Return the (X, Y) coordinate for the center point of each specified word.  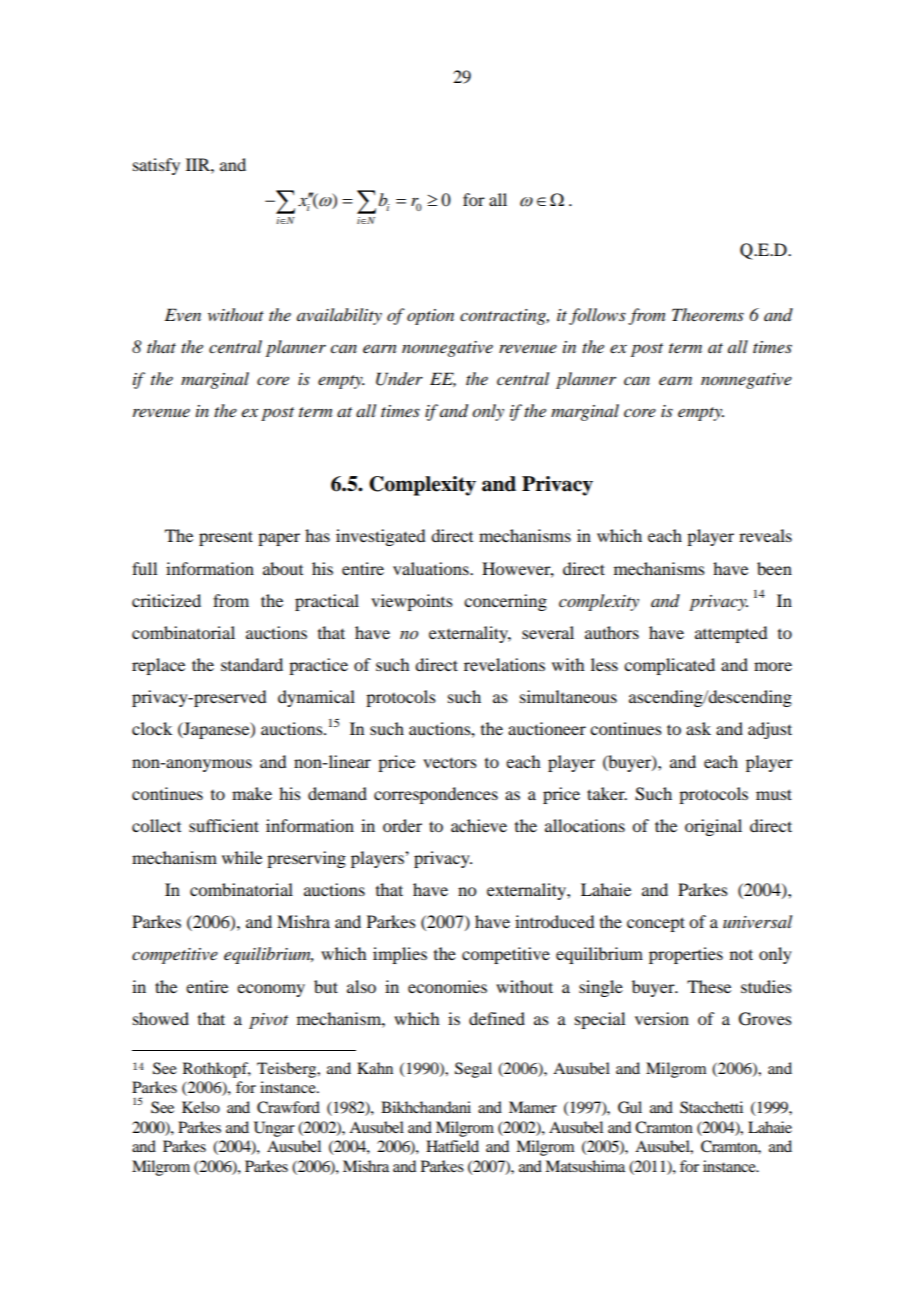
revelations (504, 664)
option (430, 317)
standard (252, 664)
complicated (669, 666)
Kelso (201, 1107)
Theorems (708, 314)
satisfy (156, 166)
